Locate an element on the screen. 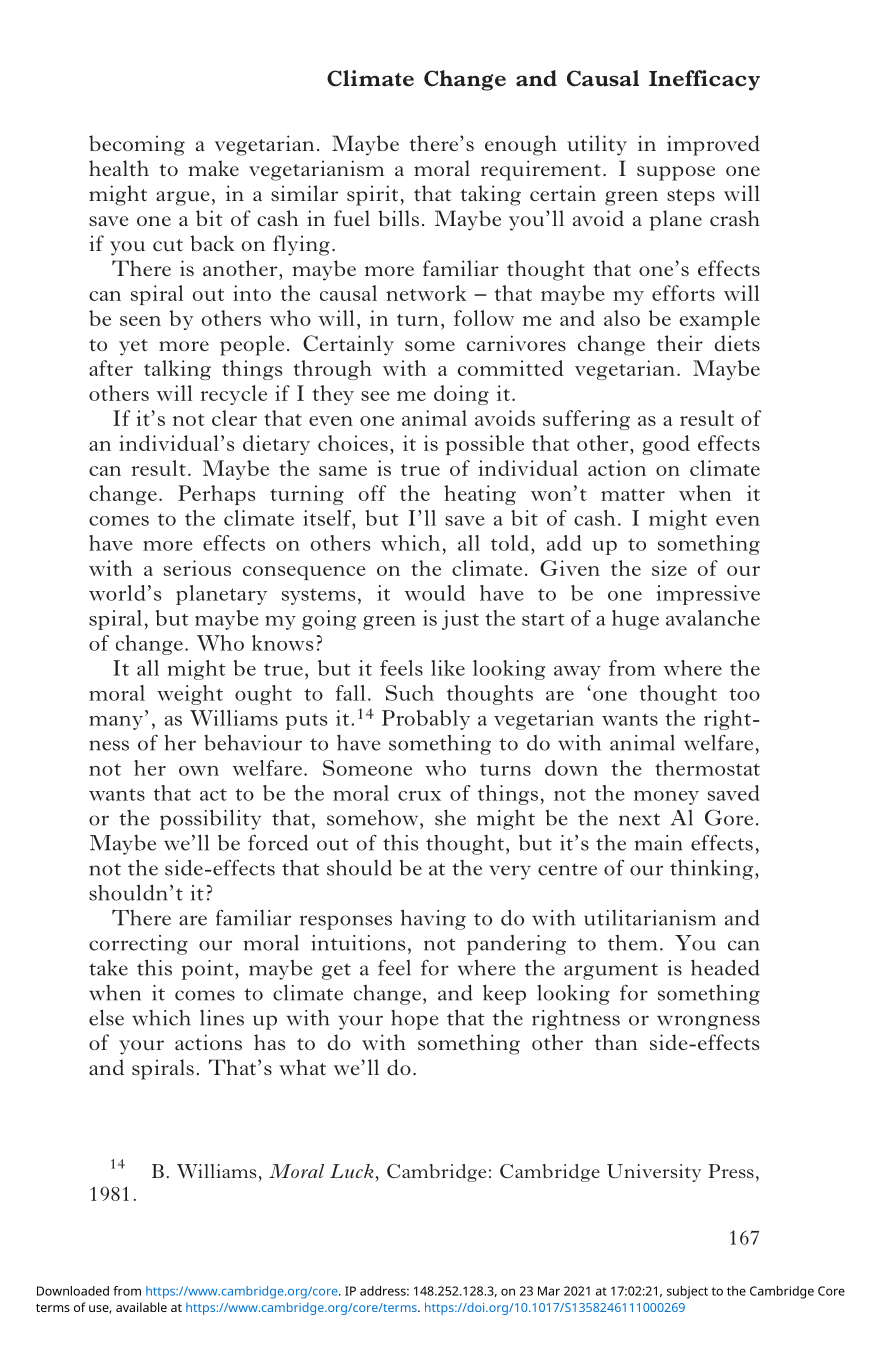 This screenshot has width=896, height=1345. available is located at coordinates (141, 1307).
